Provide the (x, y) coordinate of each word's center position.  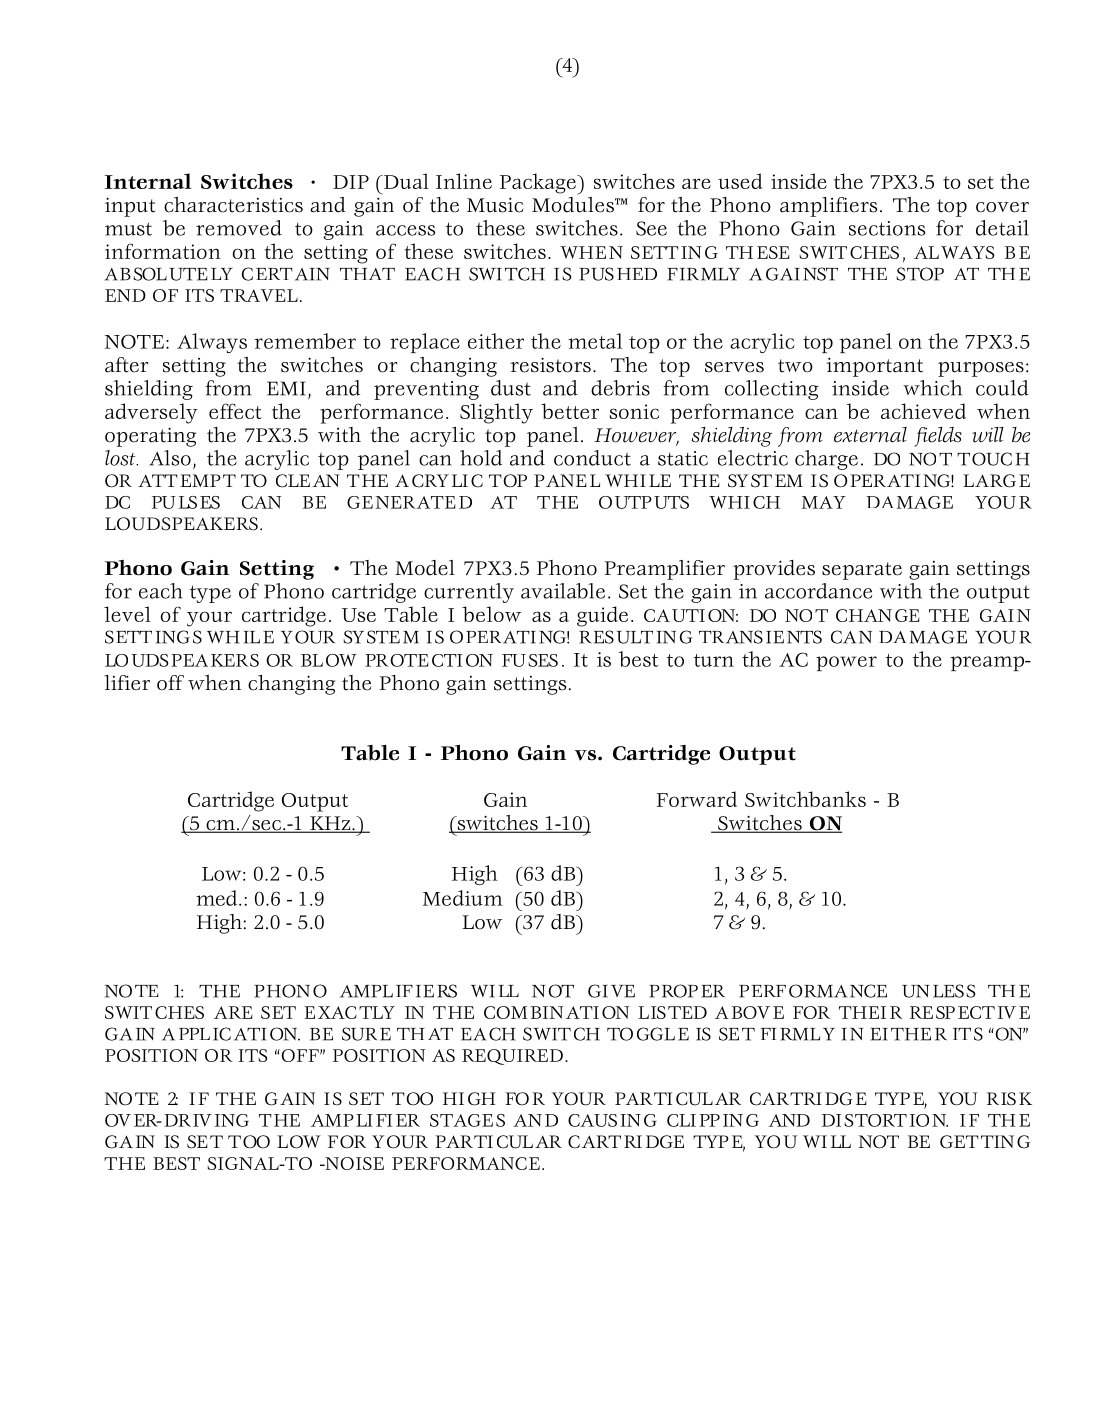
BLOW (329, 660)
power (846, 663)
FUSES (530, 660)
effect (235, 411)
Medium (463, 898)
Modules (574, 203)
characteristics (233, 205)
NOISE (353, 1163)
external (870, 435)
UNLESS (938, 991)
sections (887, 228)
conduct (592, 458)
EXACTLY (349, 1012)
